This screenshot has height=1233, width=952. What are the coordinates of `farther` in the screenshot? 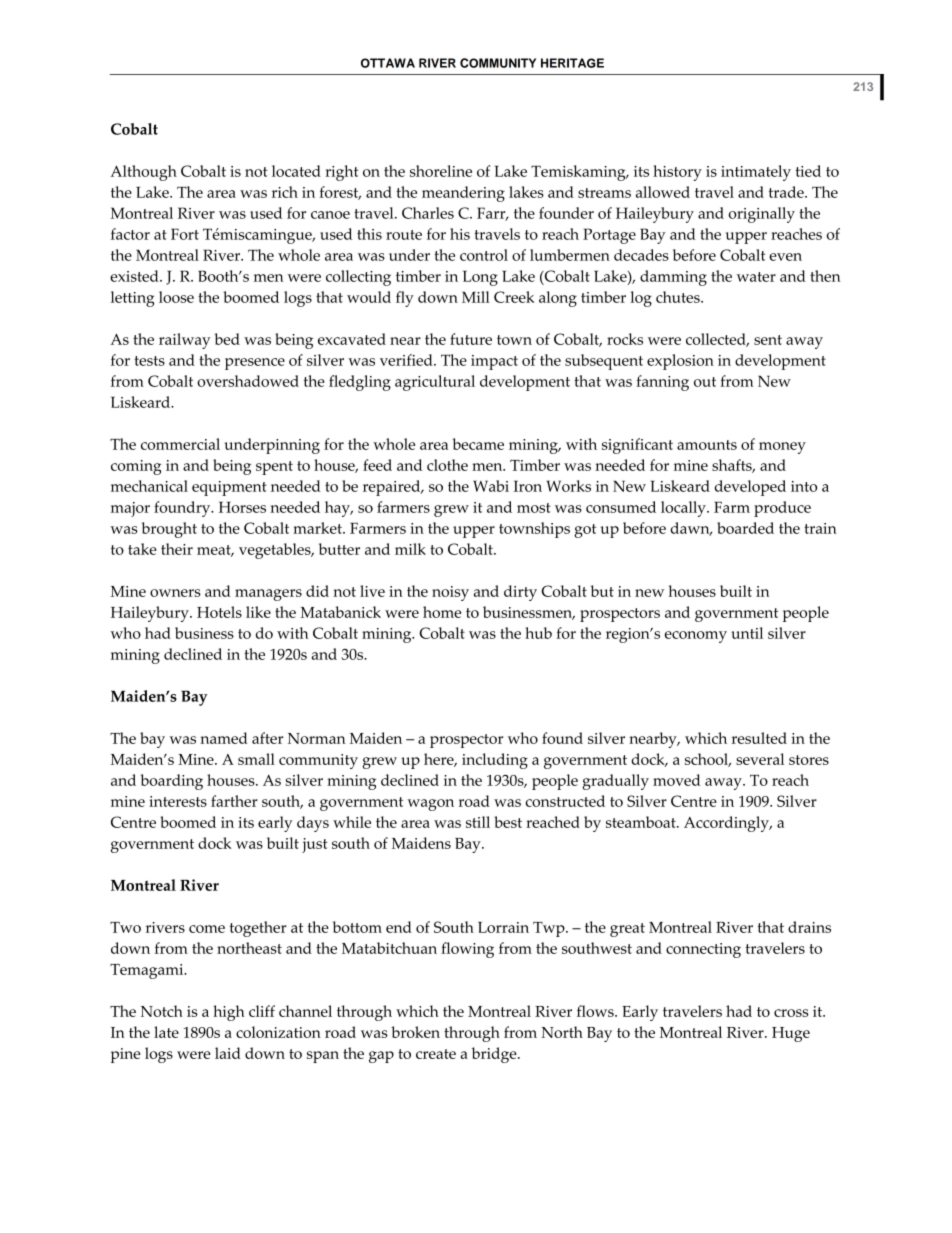 It's located at (234, 801).
